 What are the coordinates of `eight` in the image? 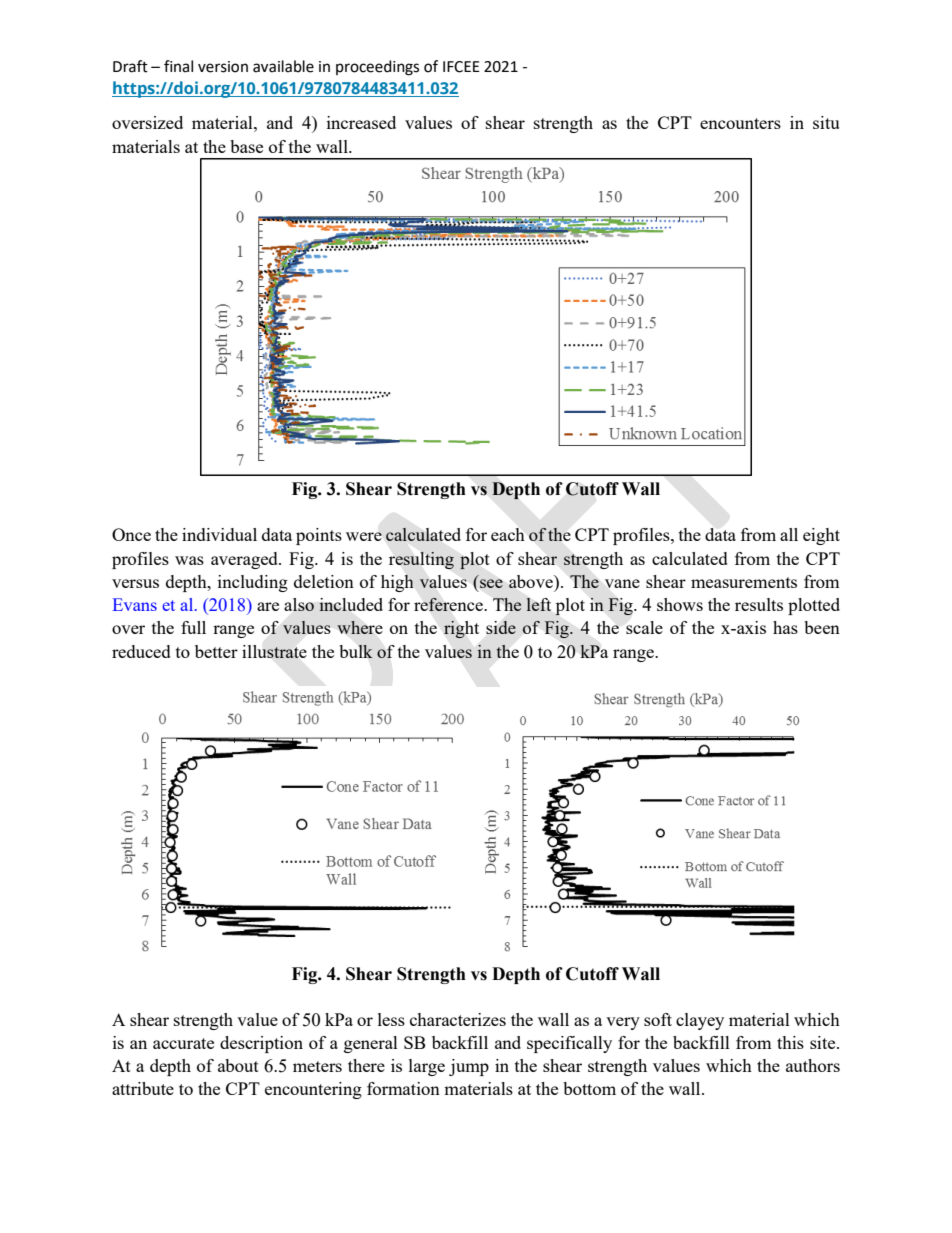 It's located at (821, 536).
